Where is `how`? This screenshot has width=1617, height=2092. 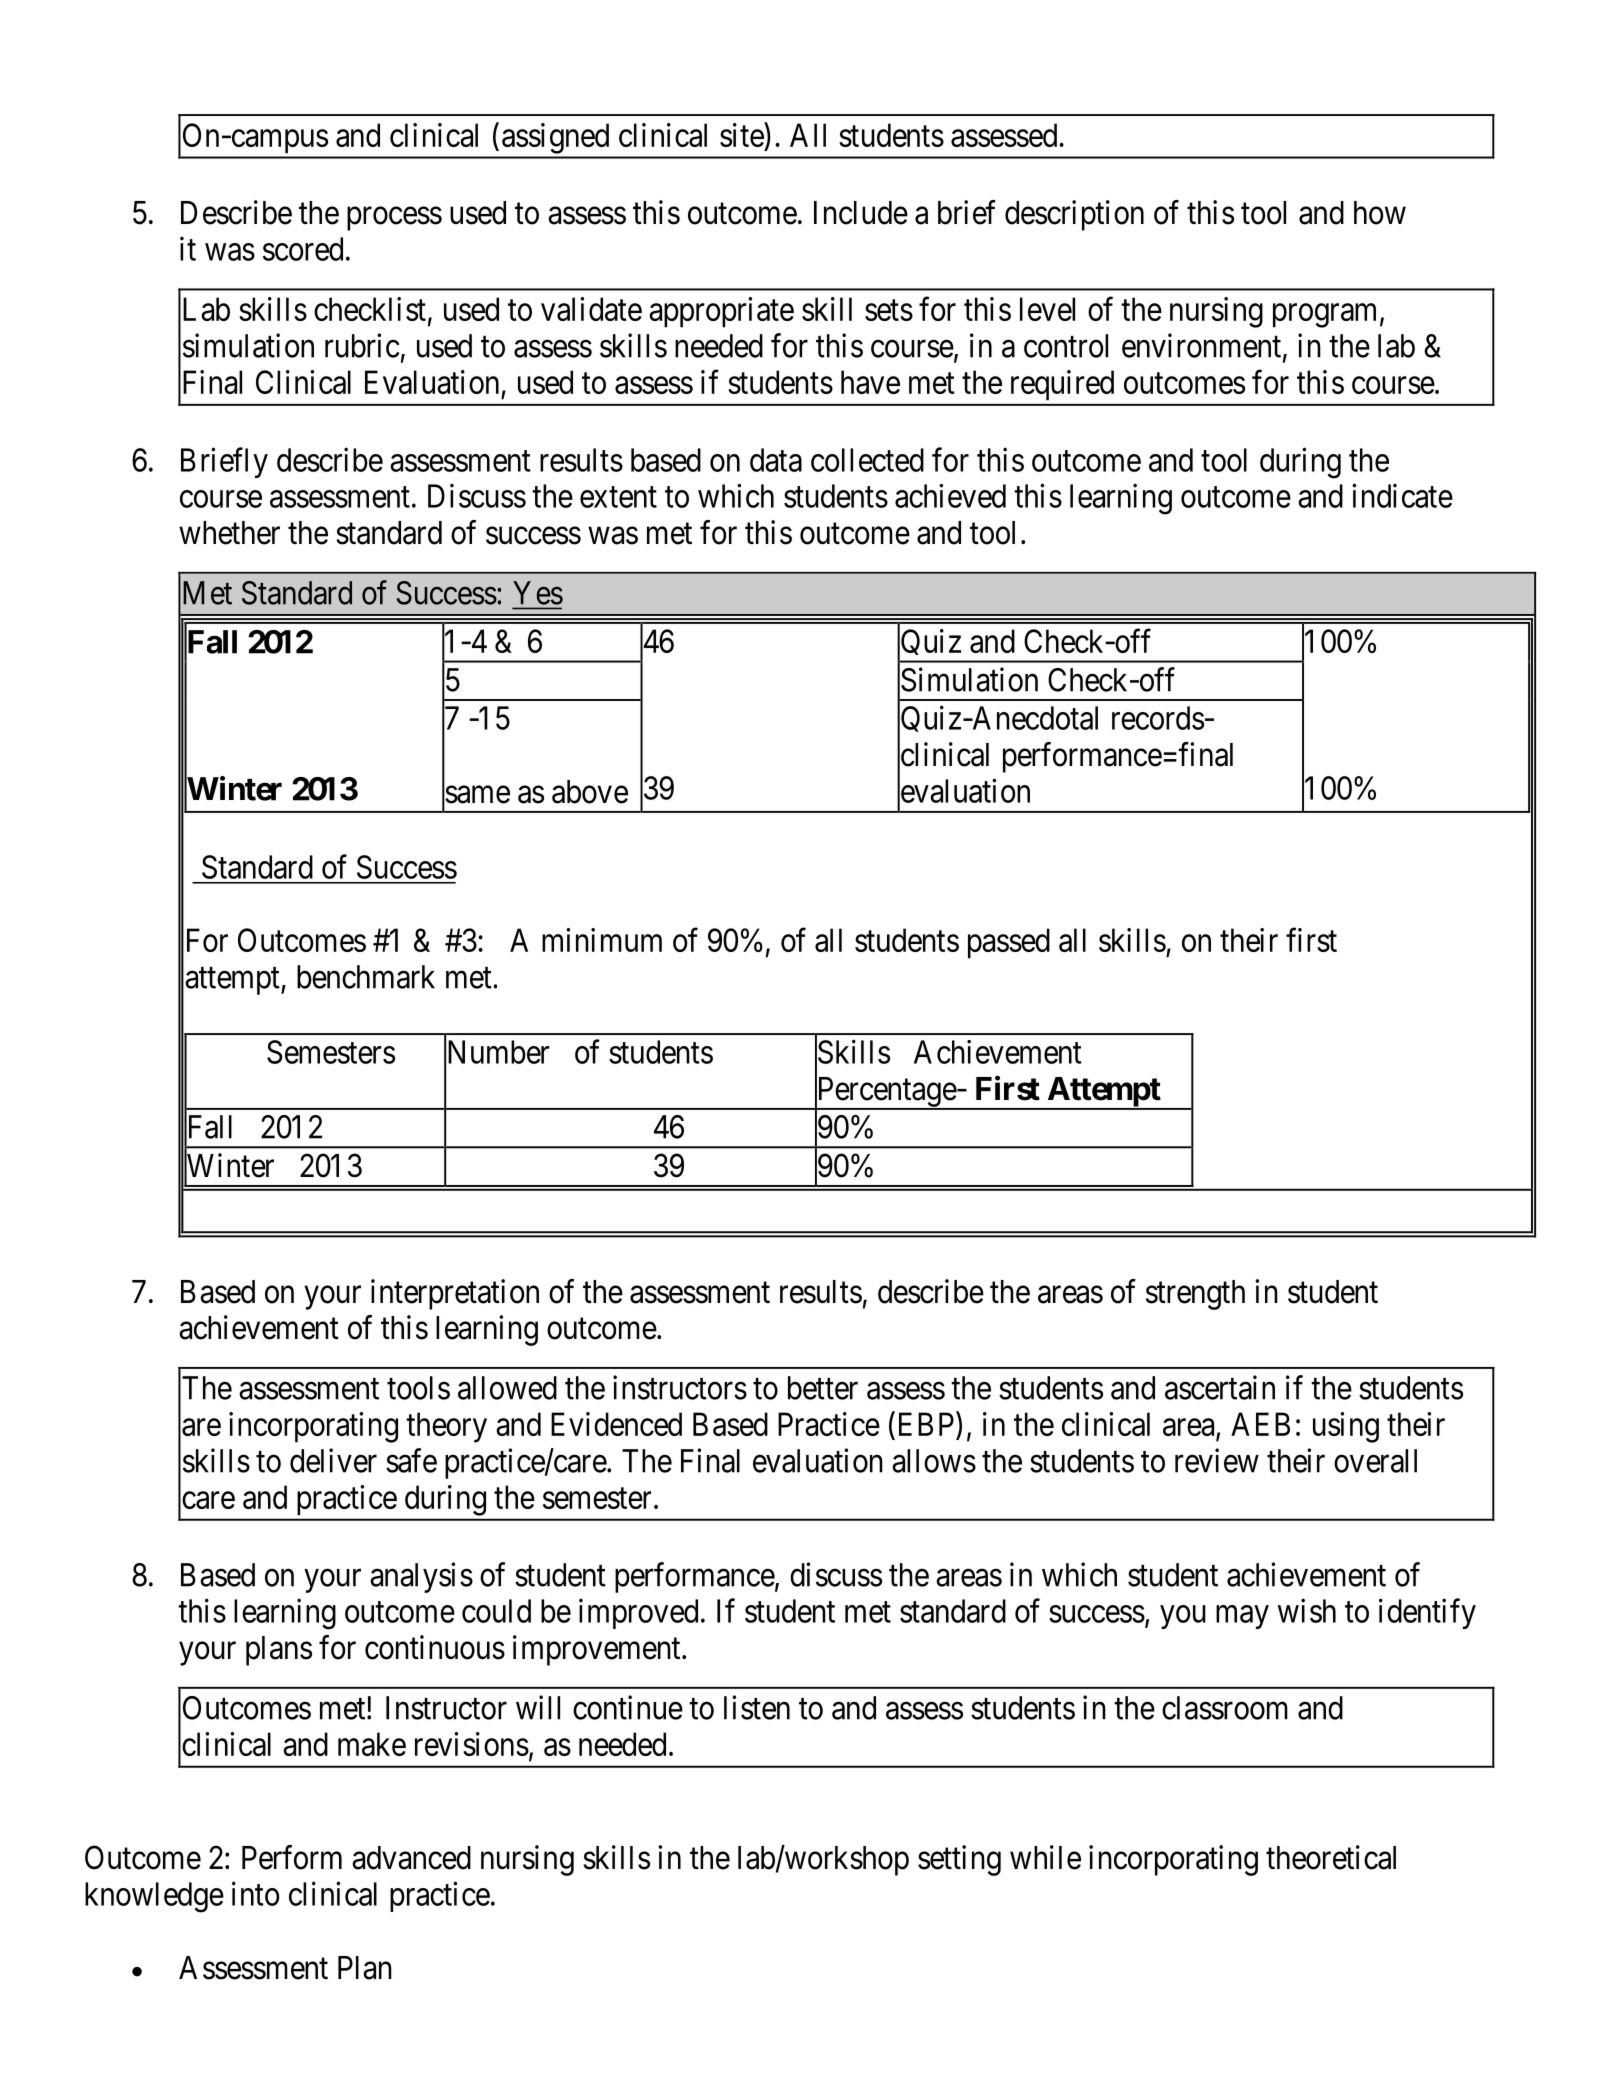 how is located at coordinates (1380, 213).
